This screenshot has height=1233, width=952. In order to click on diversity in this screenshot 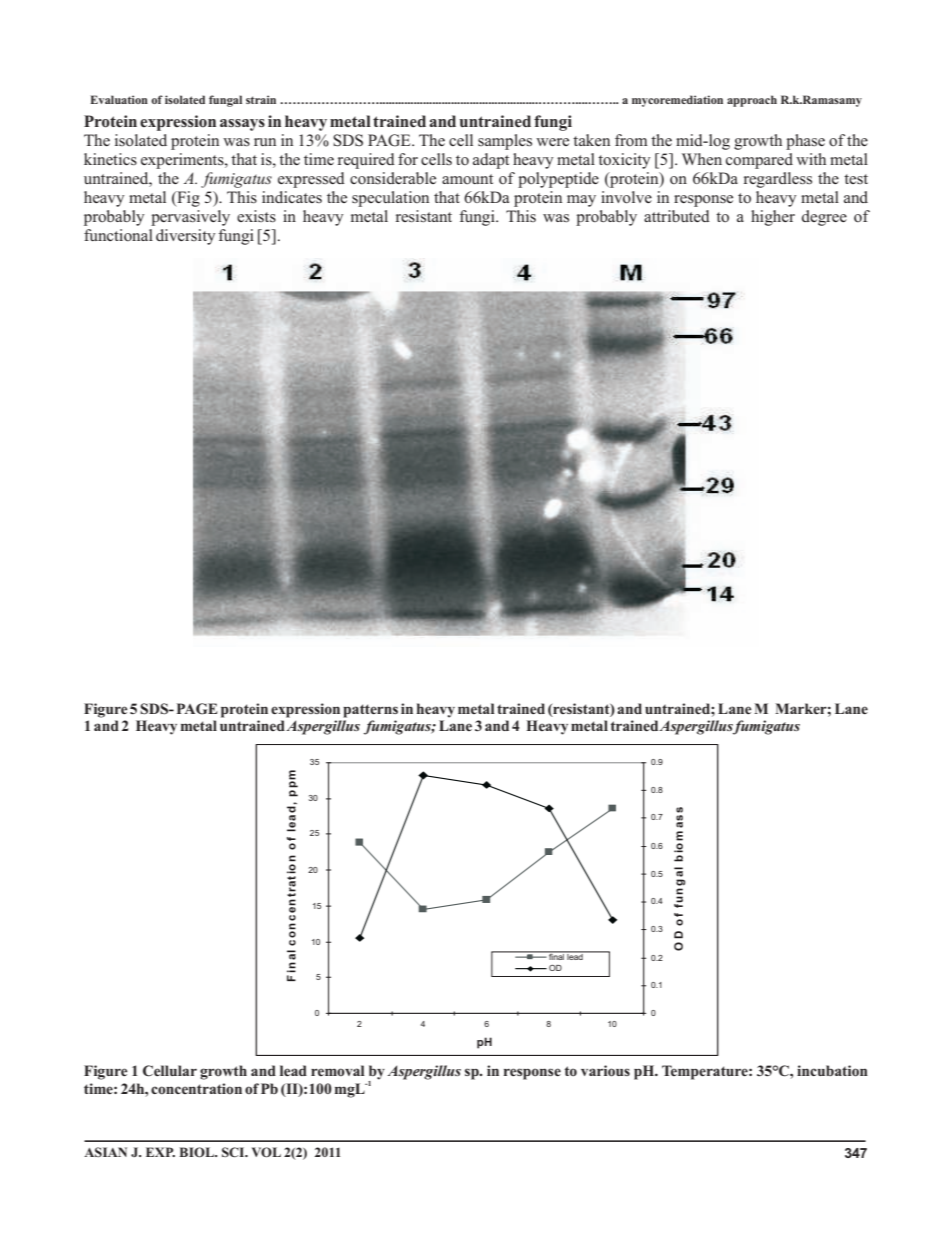, I will do `click(186, 237)`.
